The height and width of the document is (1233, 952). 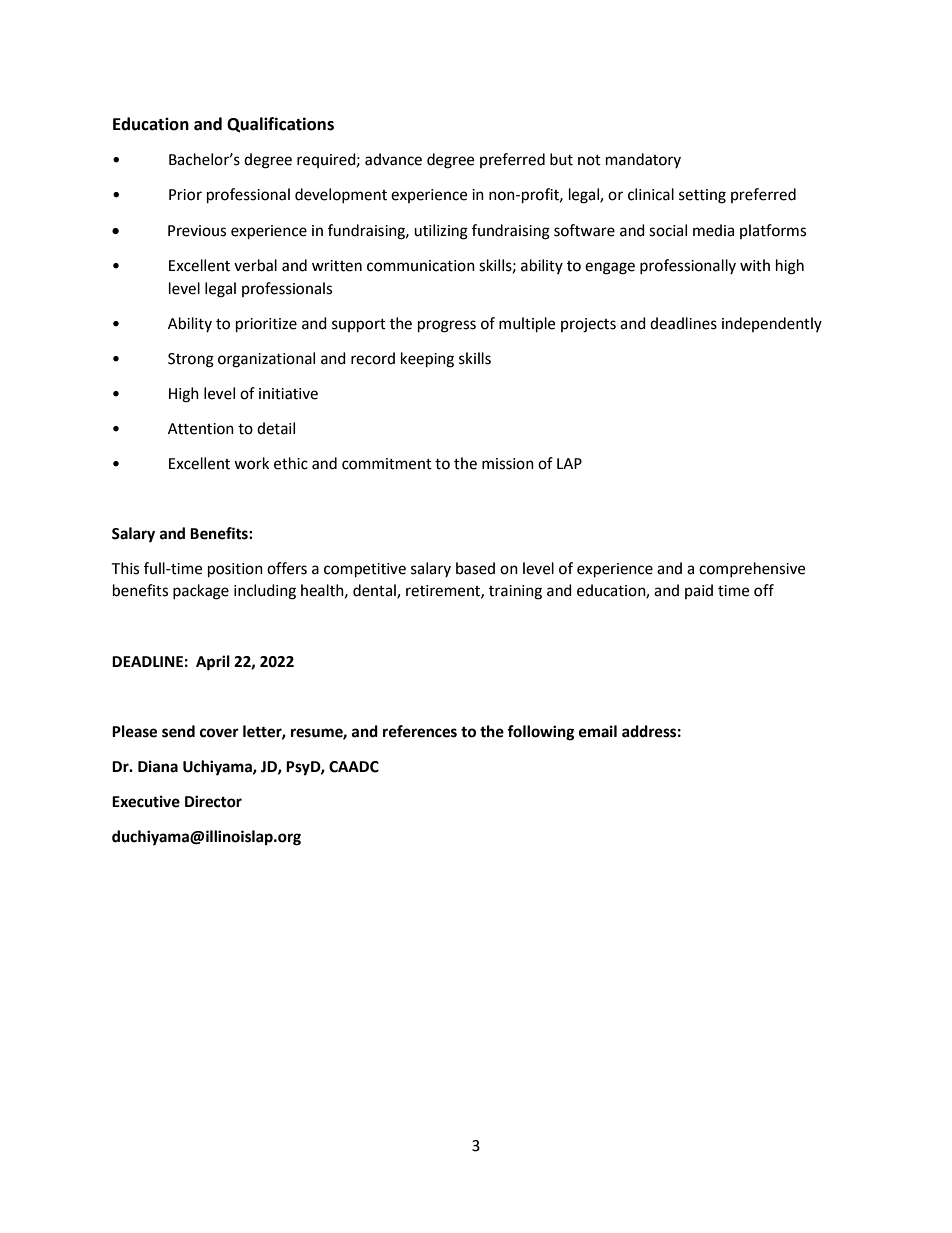 What do you see at coordinates (643, 160) in the document?
I see `mandatory` at bounding box center [643, 160].
